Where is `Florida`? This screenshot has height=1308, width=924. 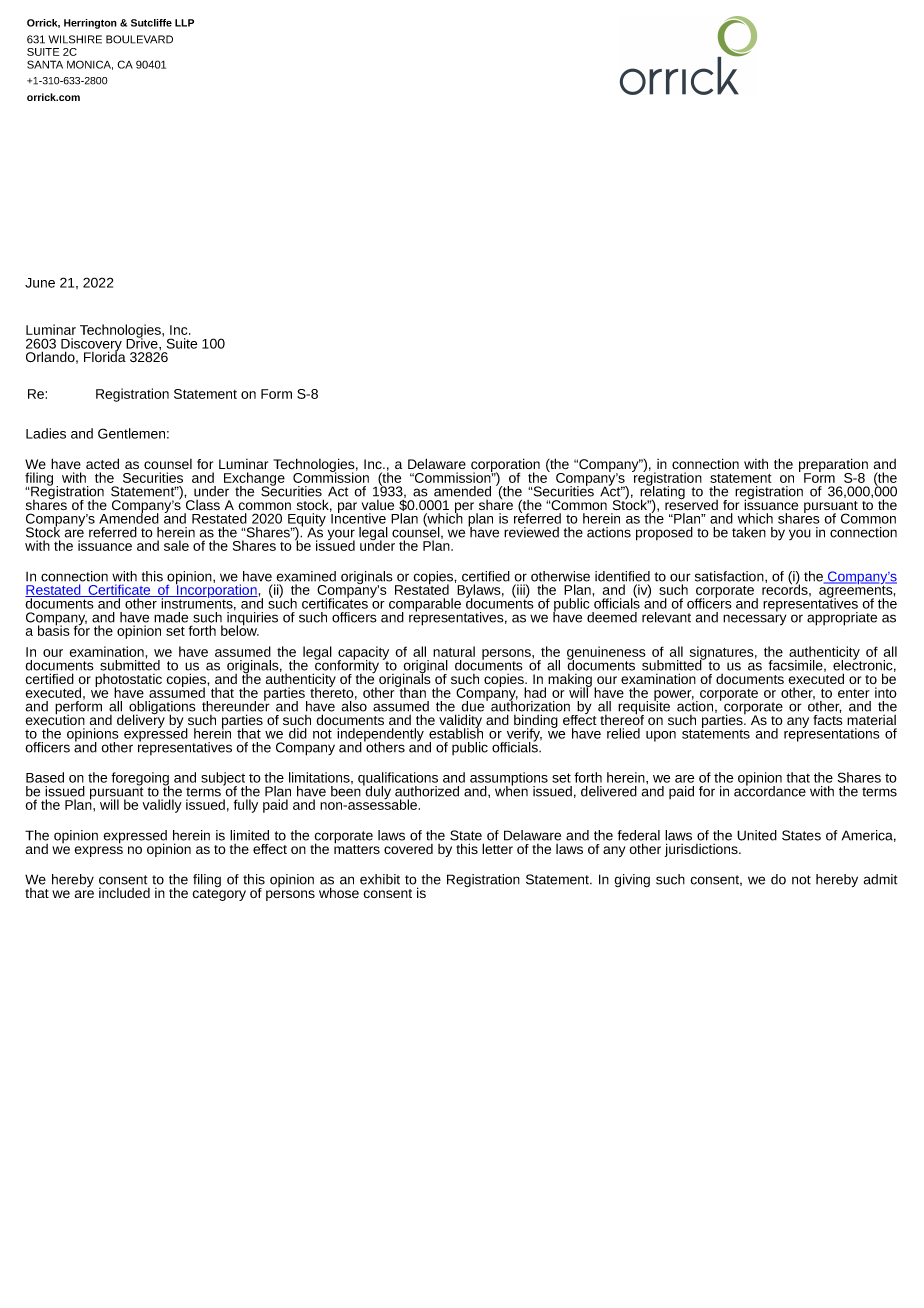
Florida is located at coordinates (105, 355).
